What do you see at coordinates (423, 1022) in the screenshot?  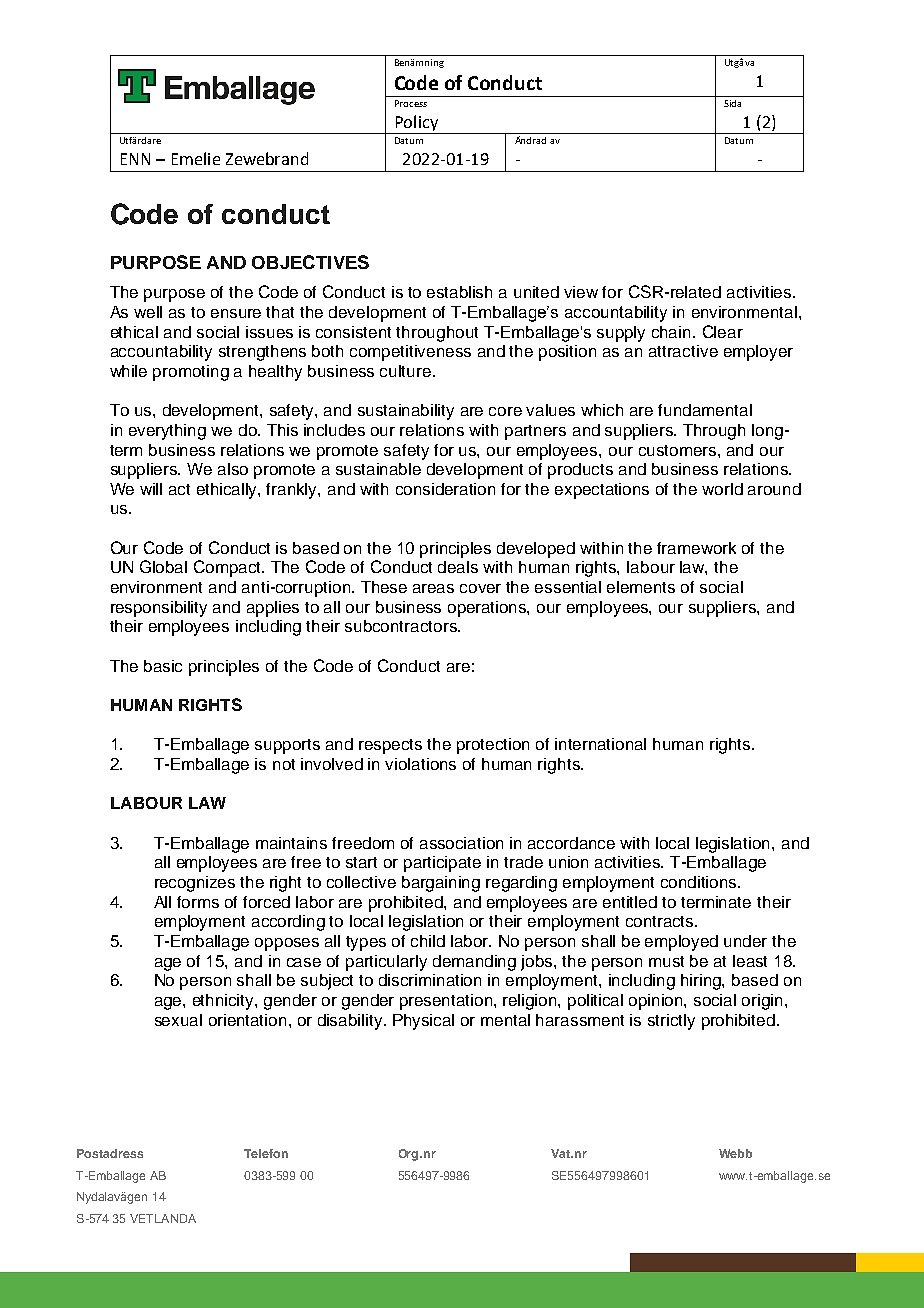 I see `Physical` at bounding box center [423, 1022].
